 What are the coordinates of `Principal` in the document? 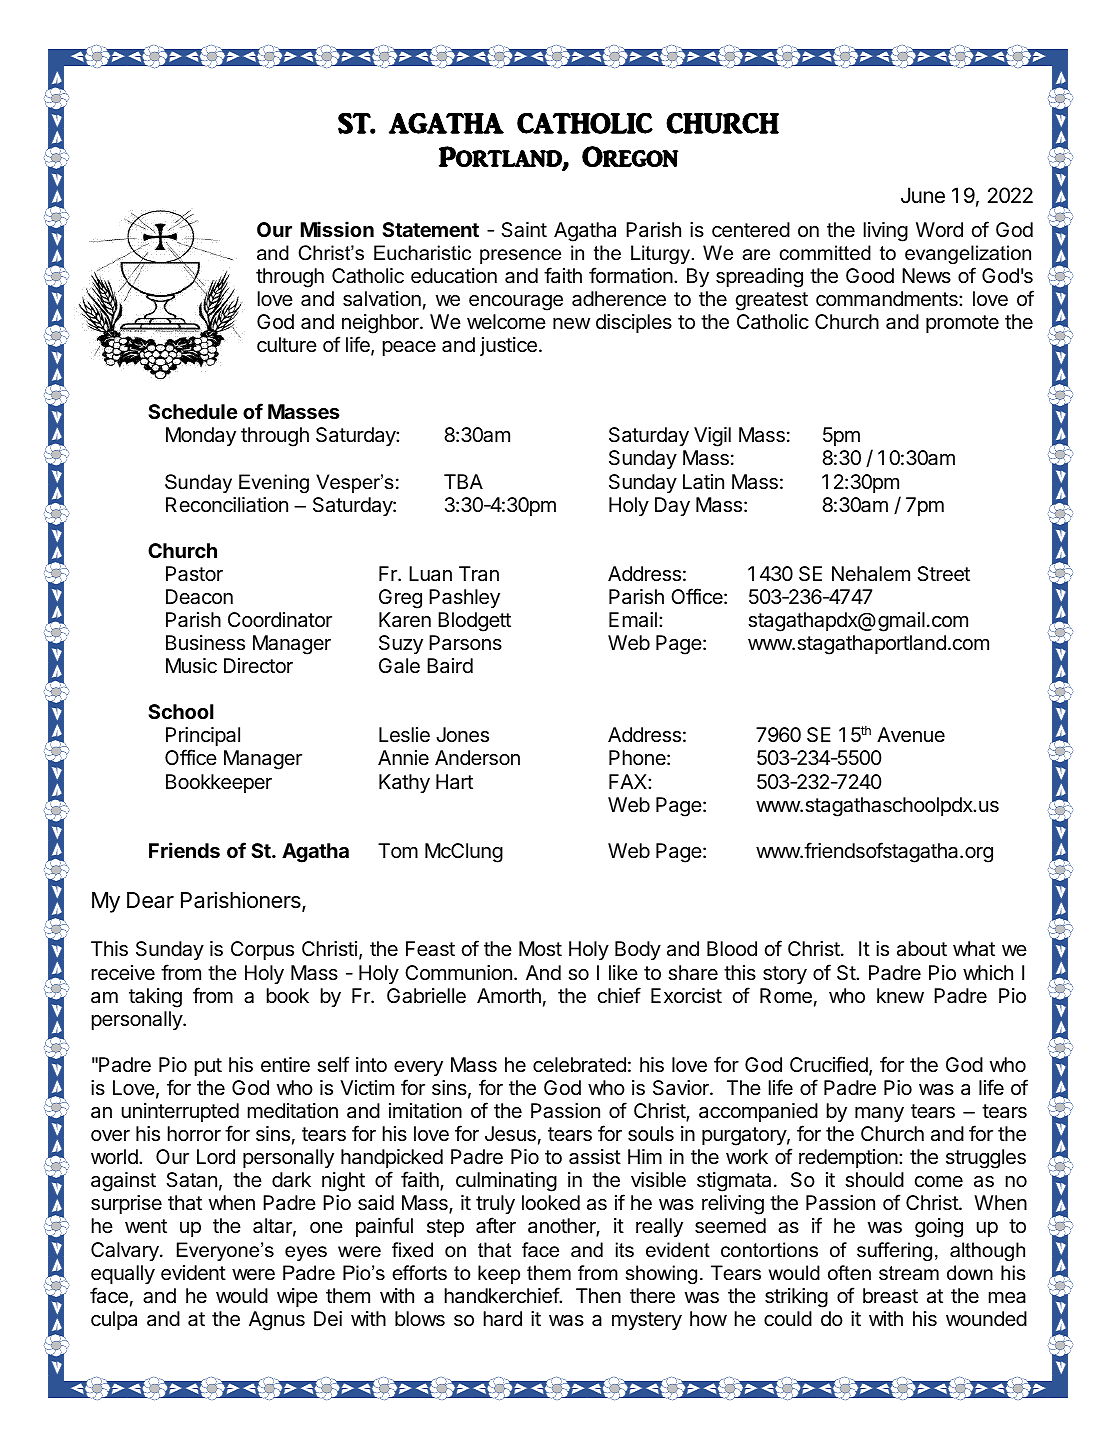 It's located at (203, 738).
